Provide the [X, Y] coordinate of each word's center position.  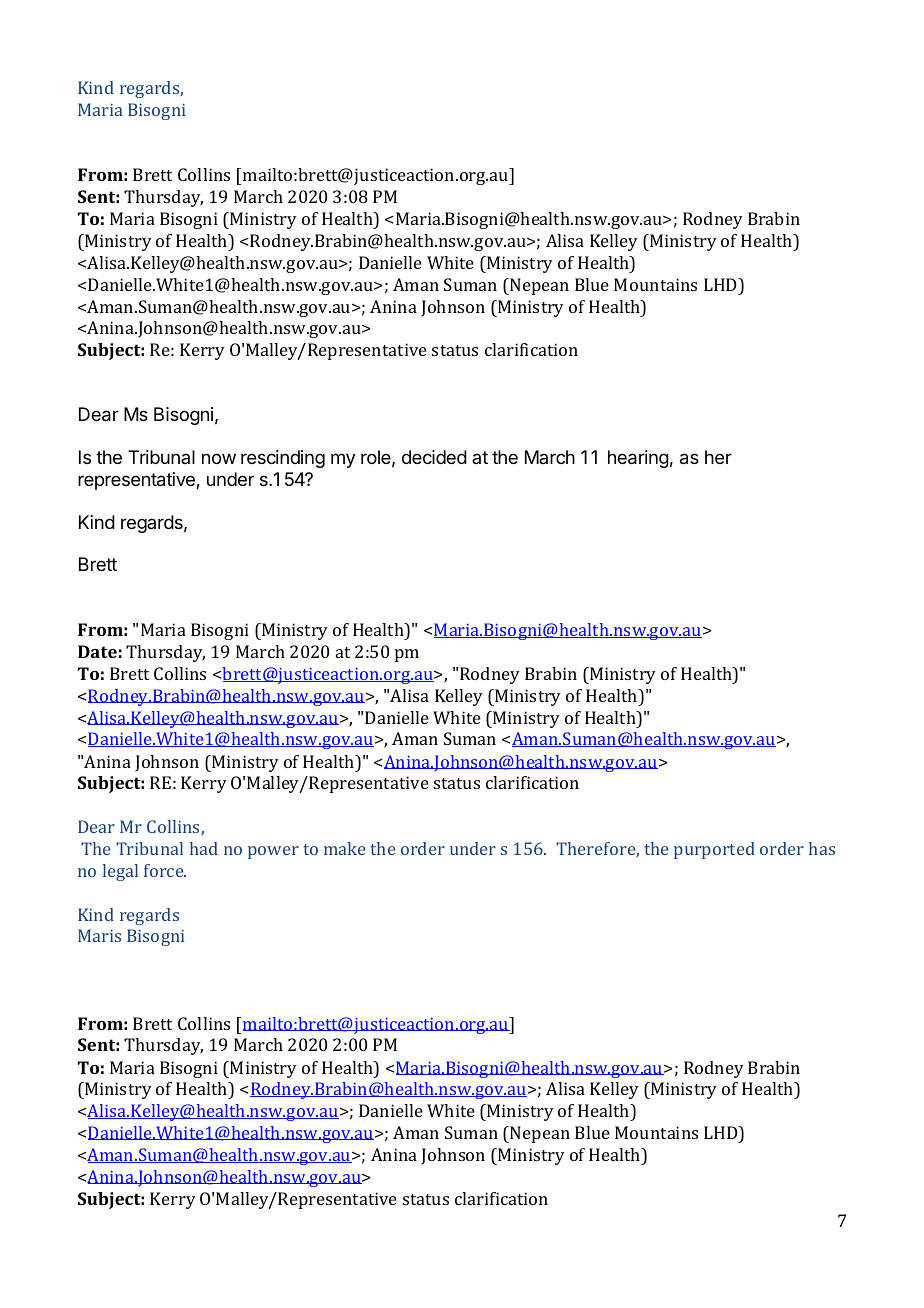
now [219, 458]
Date [97, 651]
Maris [99, 935]
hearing [638, 459]
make [344, 848]
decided [434, 457]
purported [714, 850]
